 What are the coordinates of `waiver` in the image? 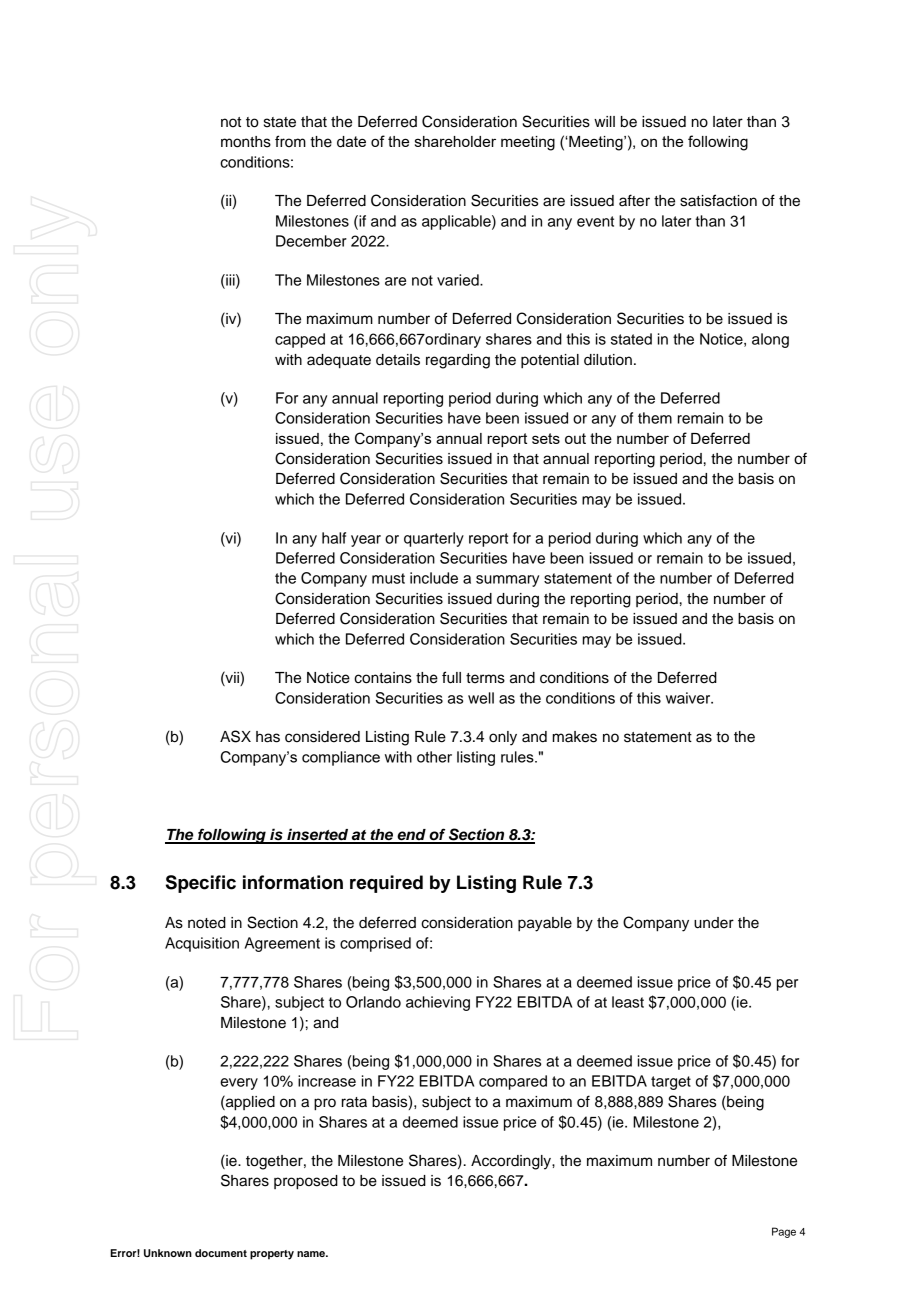 It's located at (689, 698).
